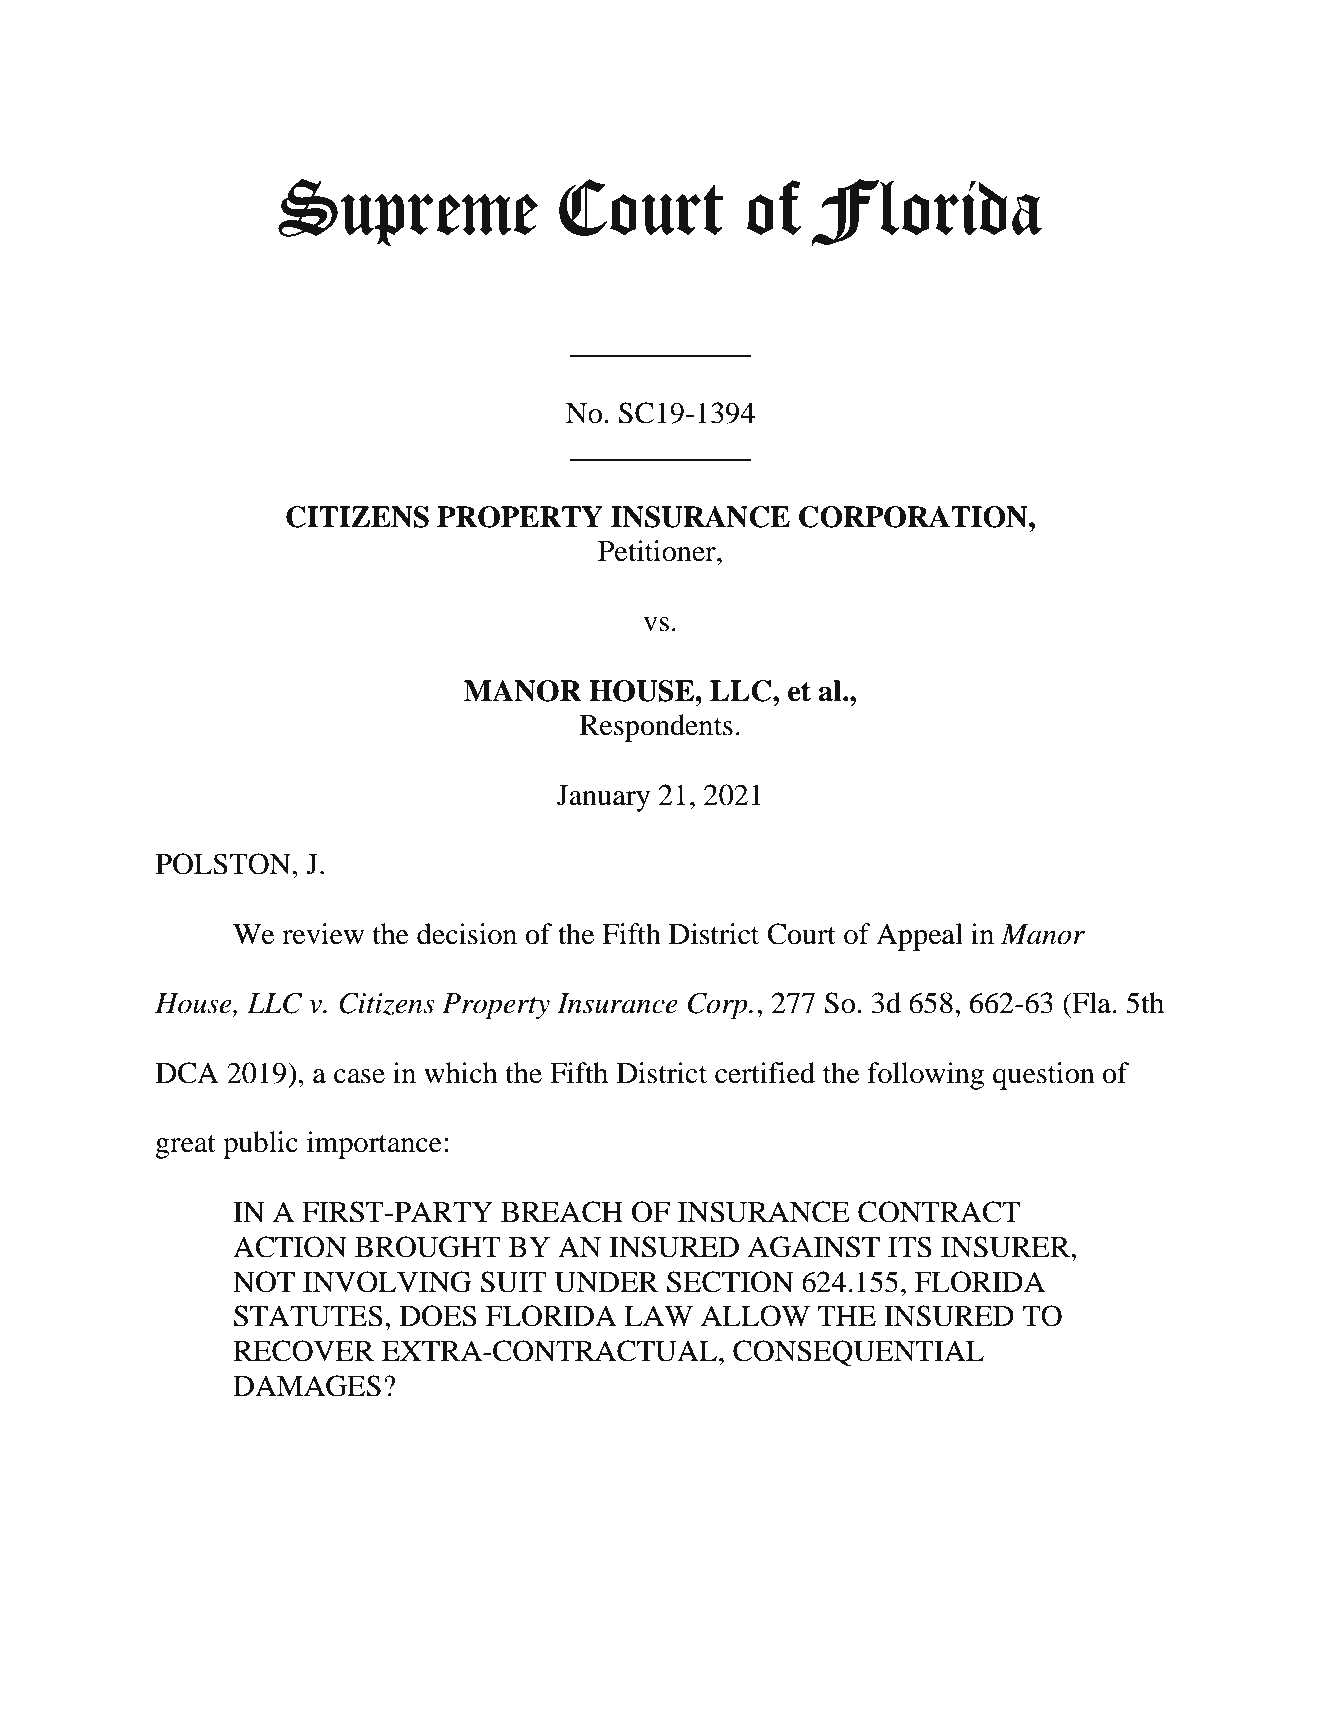  Describe the element at coordinates (461, 1073) in the screenshot. I see `which` at that location.
